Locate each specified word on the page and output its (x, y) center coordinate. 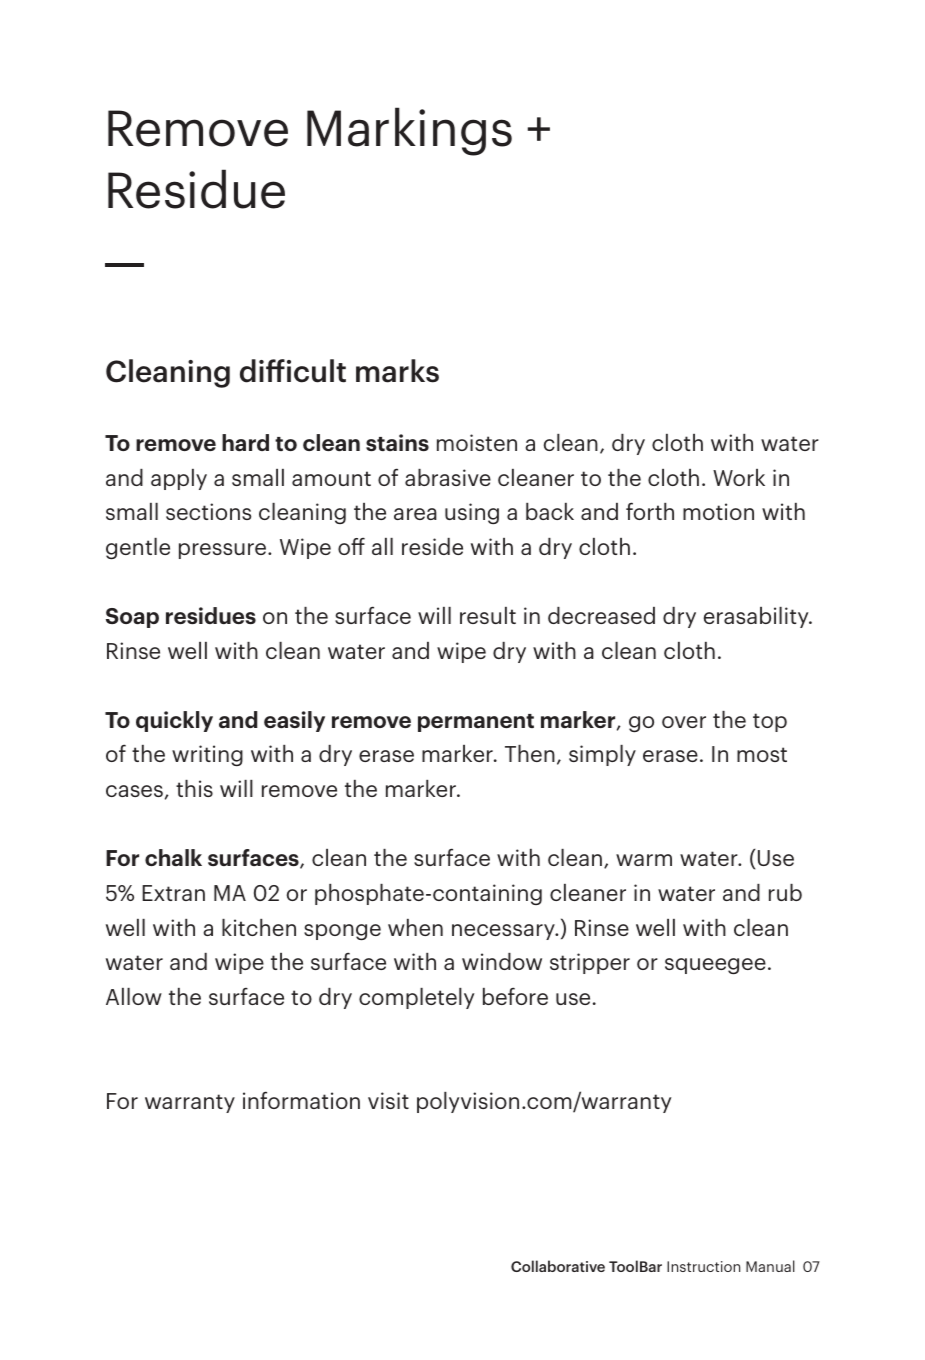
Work (739, 477)
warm (644, 860)
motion (718, 511)
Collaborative (558, 1266)
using (472, 513)
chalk (173, 857)
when (415, 927)
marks (397, 371)
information (301, 1100)
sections (208, 511)
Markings (409, 131)
